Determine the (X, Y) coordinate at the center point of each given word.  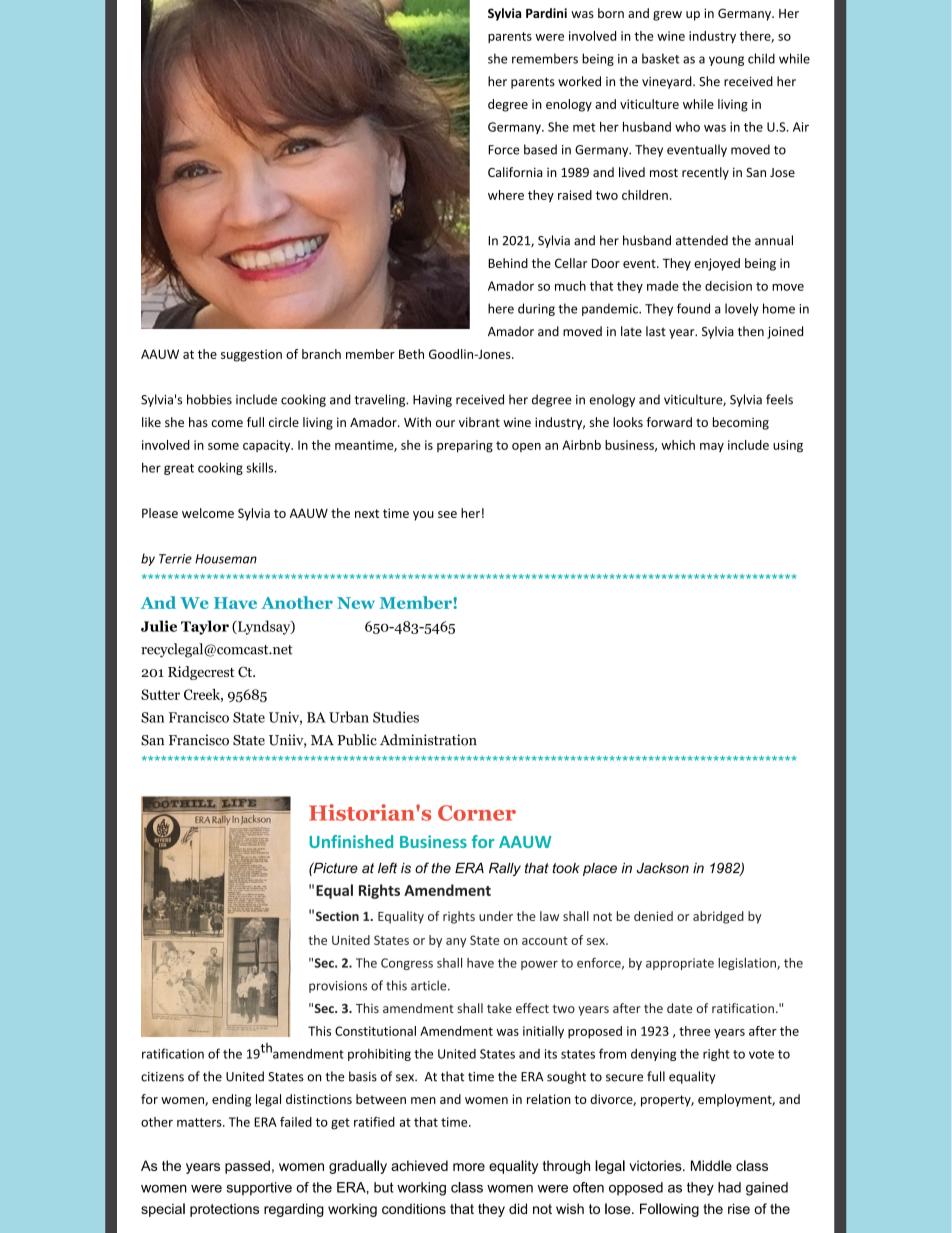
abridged (718, 917)
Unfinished (351, 841)
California (515, 172)
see (447, 514)
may (712, 447)
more (469, 1167)
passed (247, 1167)
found (693, 308)
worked (579, 81)
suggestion (251, 355)
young (726, 61)
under (496, 916)
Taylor (205, 627)
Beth (411, 354)
